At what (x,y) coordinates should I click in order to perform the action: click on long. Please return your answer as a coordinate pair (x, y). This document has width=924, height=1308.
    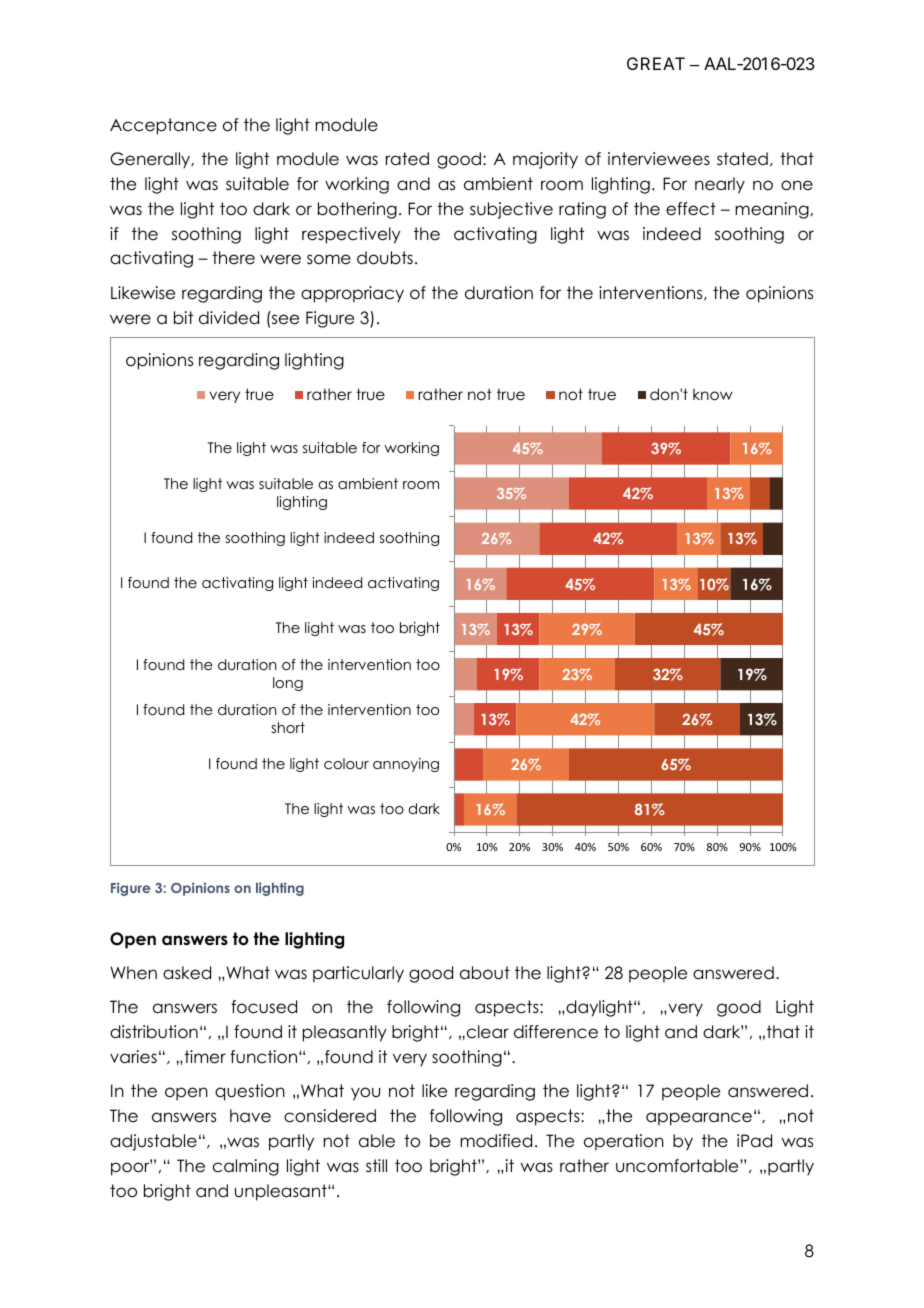
    Looking at the image, I should click on (288, 684).
